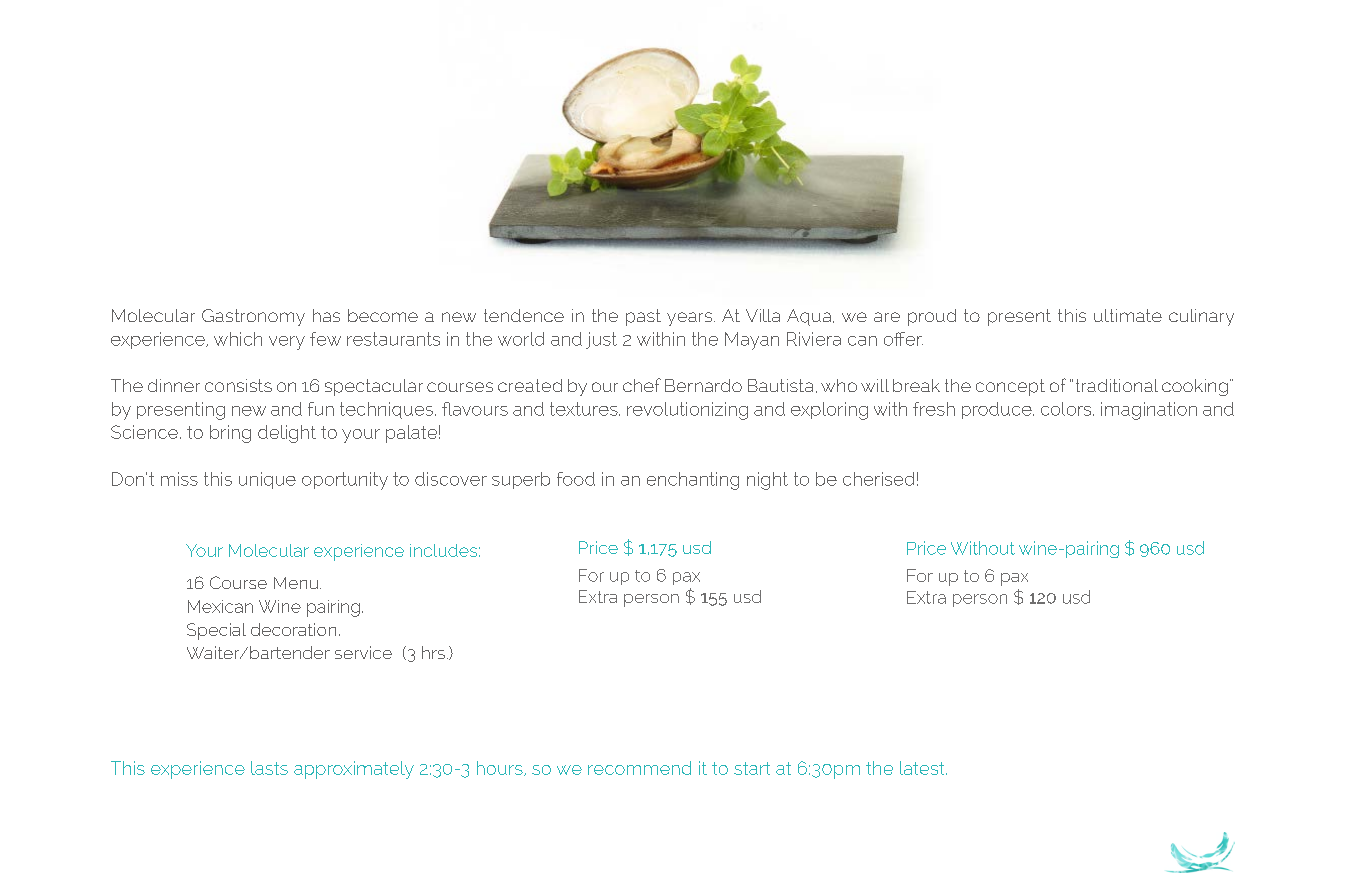  I want to click on Menu, so click(297, 583).
